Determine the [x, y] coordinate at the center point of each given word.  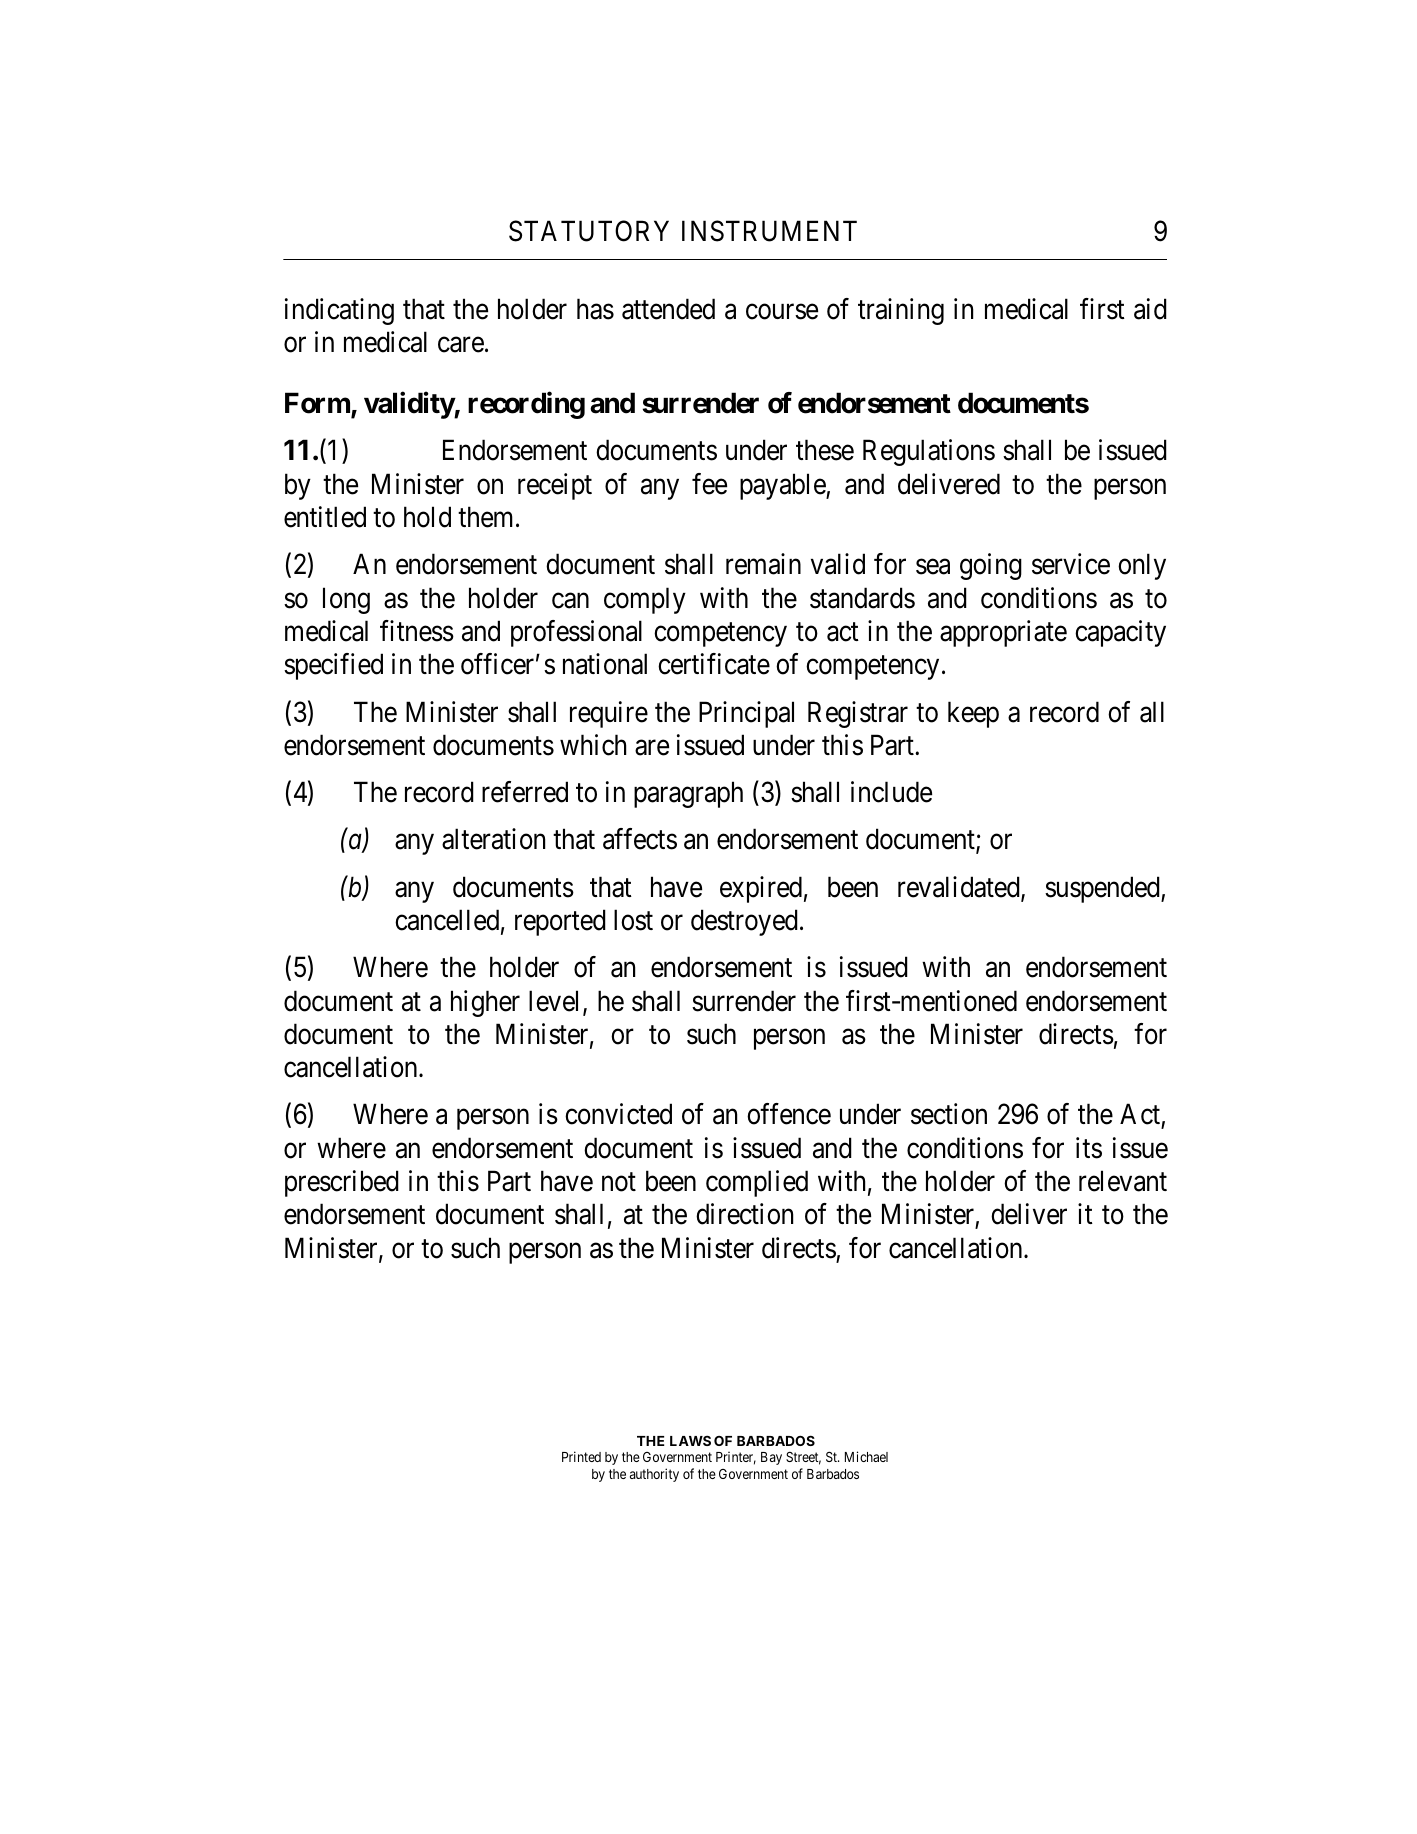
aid [1150, 309]
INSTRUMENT [769, 231]
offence [789, 1114]
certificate [714, 664]
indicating [339, 311]
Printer [736, 1458]
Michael [866, 1456]
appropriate [1003, 633]
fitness [417, 631]
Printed [581, 1456]
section [949, 1114]
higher [485, 1003]
